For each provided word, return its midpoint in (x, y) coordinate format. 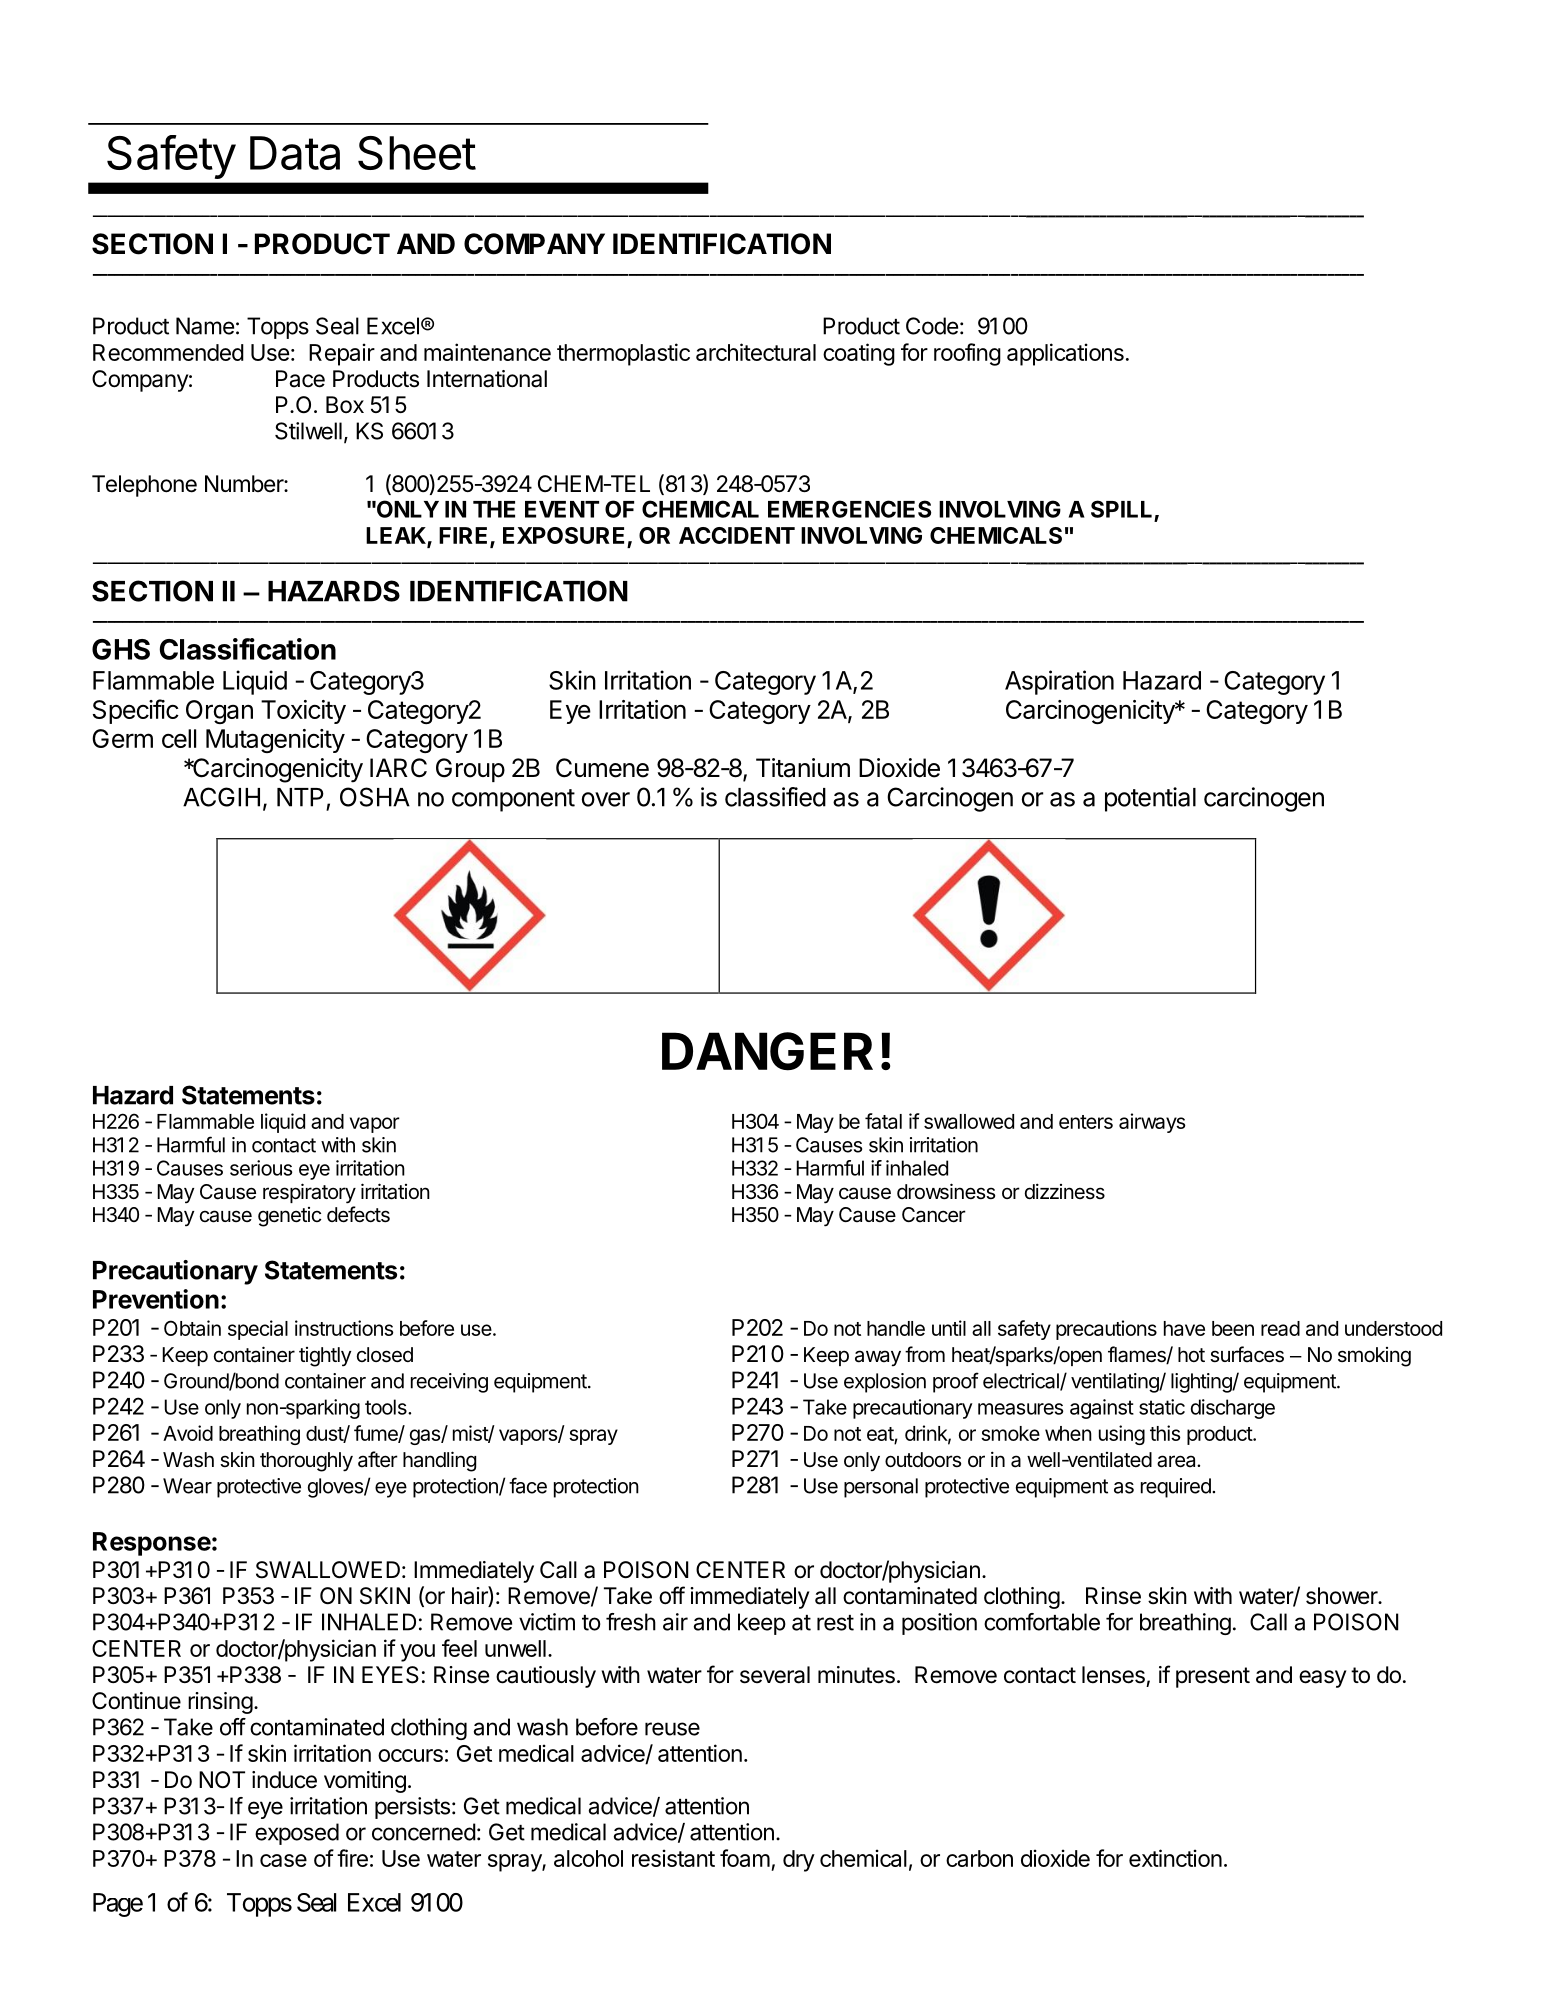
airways (1152, 1123)
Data (295, 153)
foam (745, 1858)
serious (261, 1168)
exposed (297, 1834)
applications (1065, 354)
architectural (756, 352)
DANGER (767, 1051)
